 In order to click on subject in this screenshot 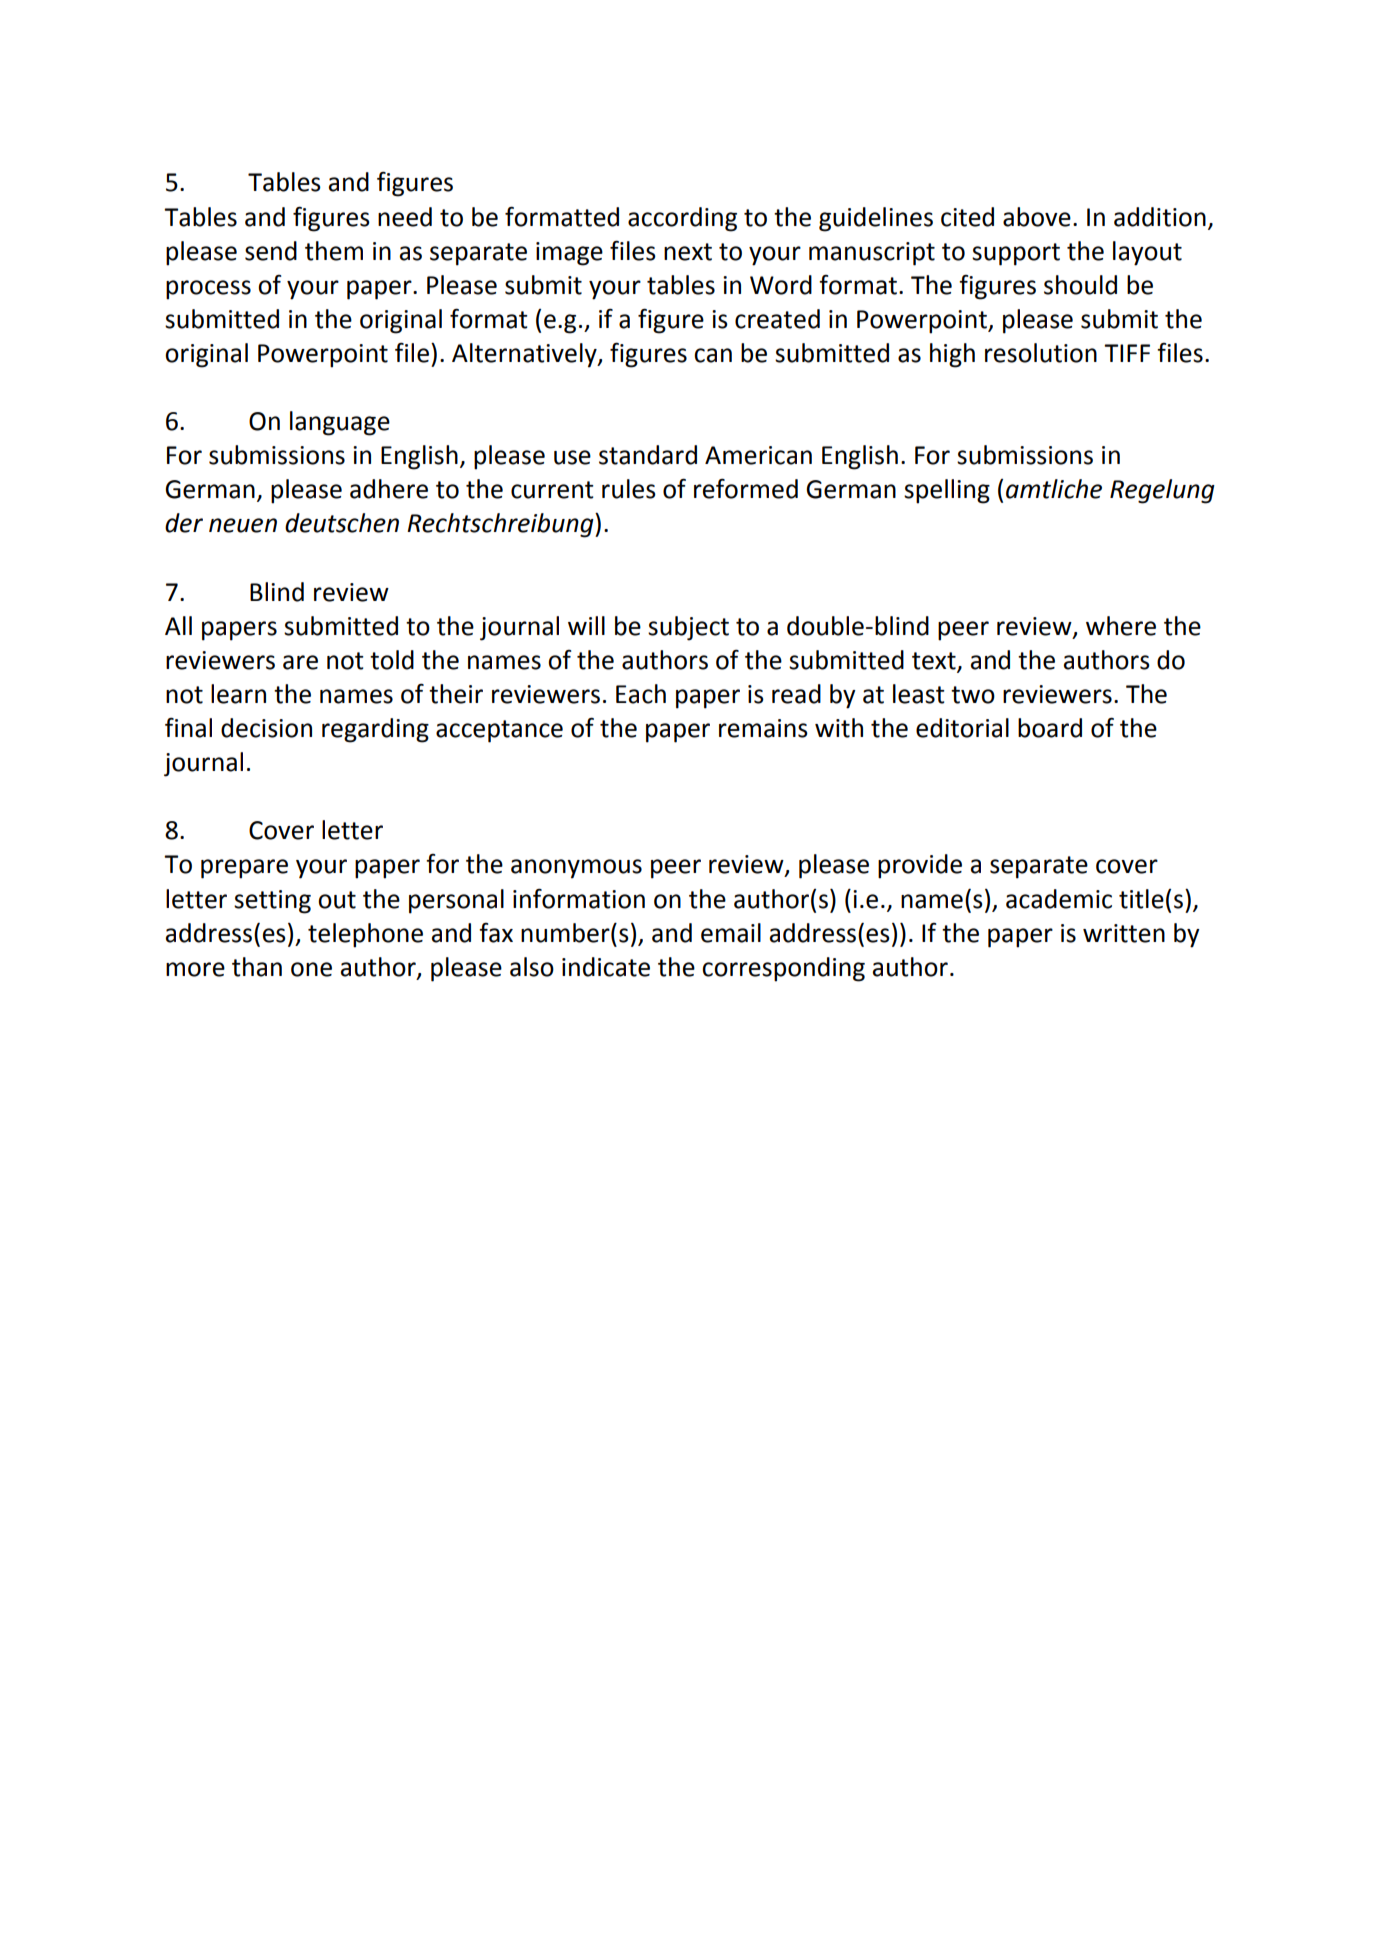, I will do `click(688, 628)`.
